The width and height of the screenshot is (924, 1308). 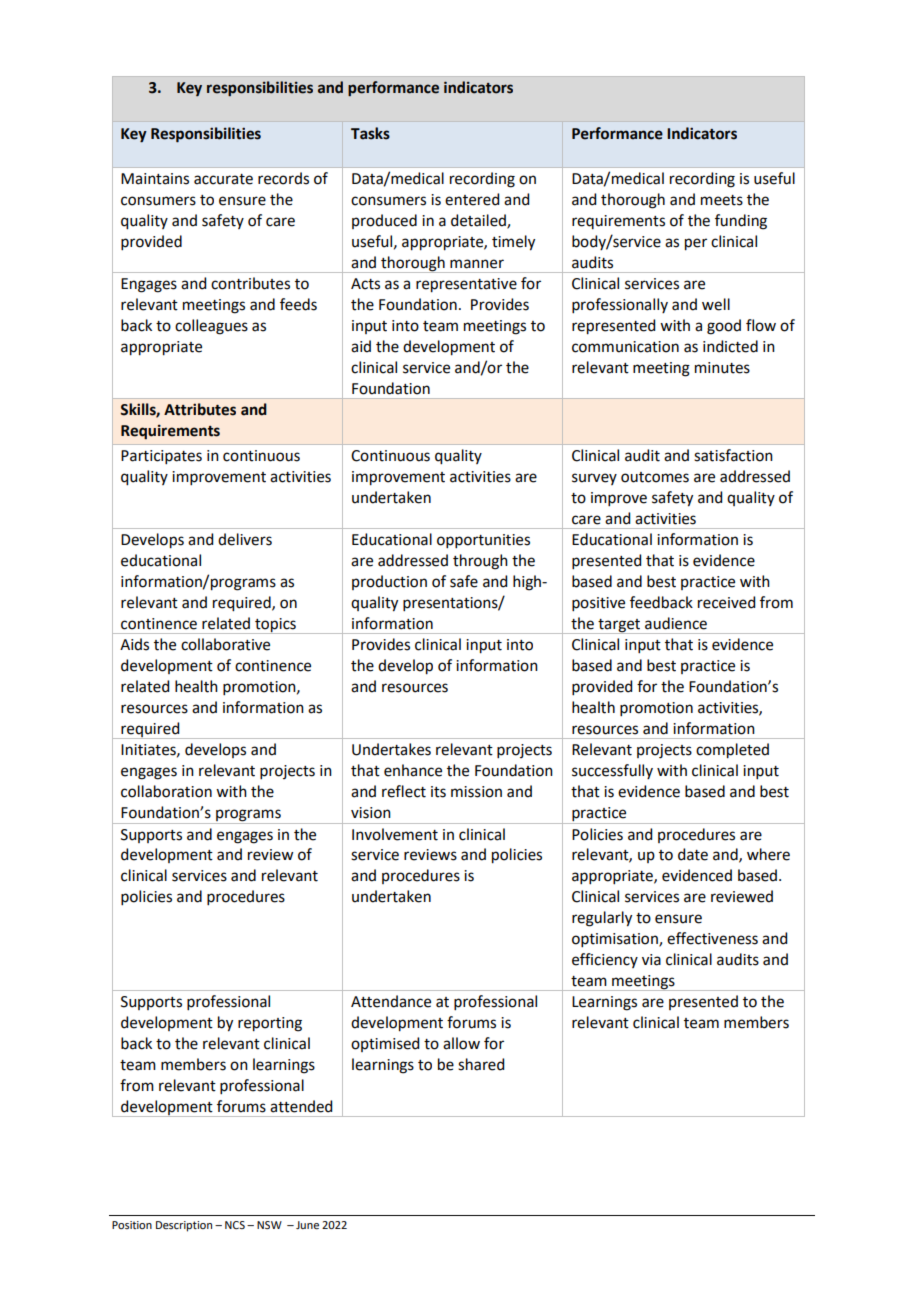 I want to click on NCS, so click(x=235, y=1225).
